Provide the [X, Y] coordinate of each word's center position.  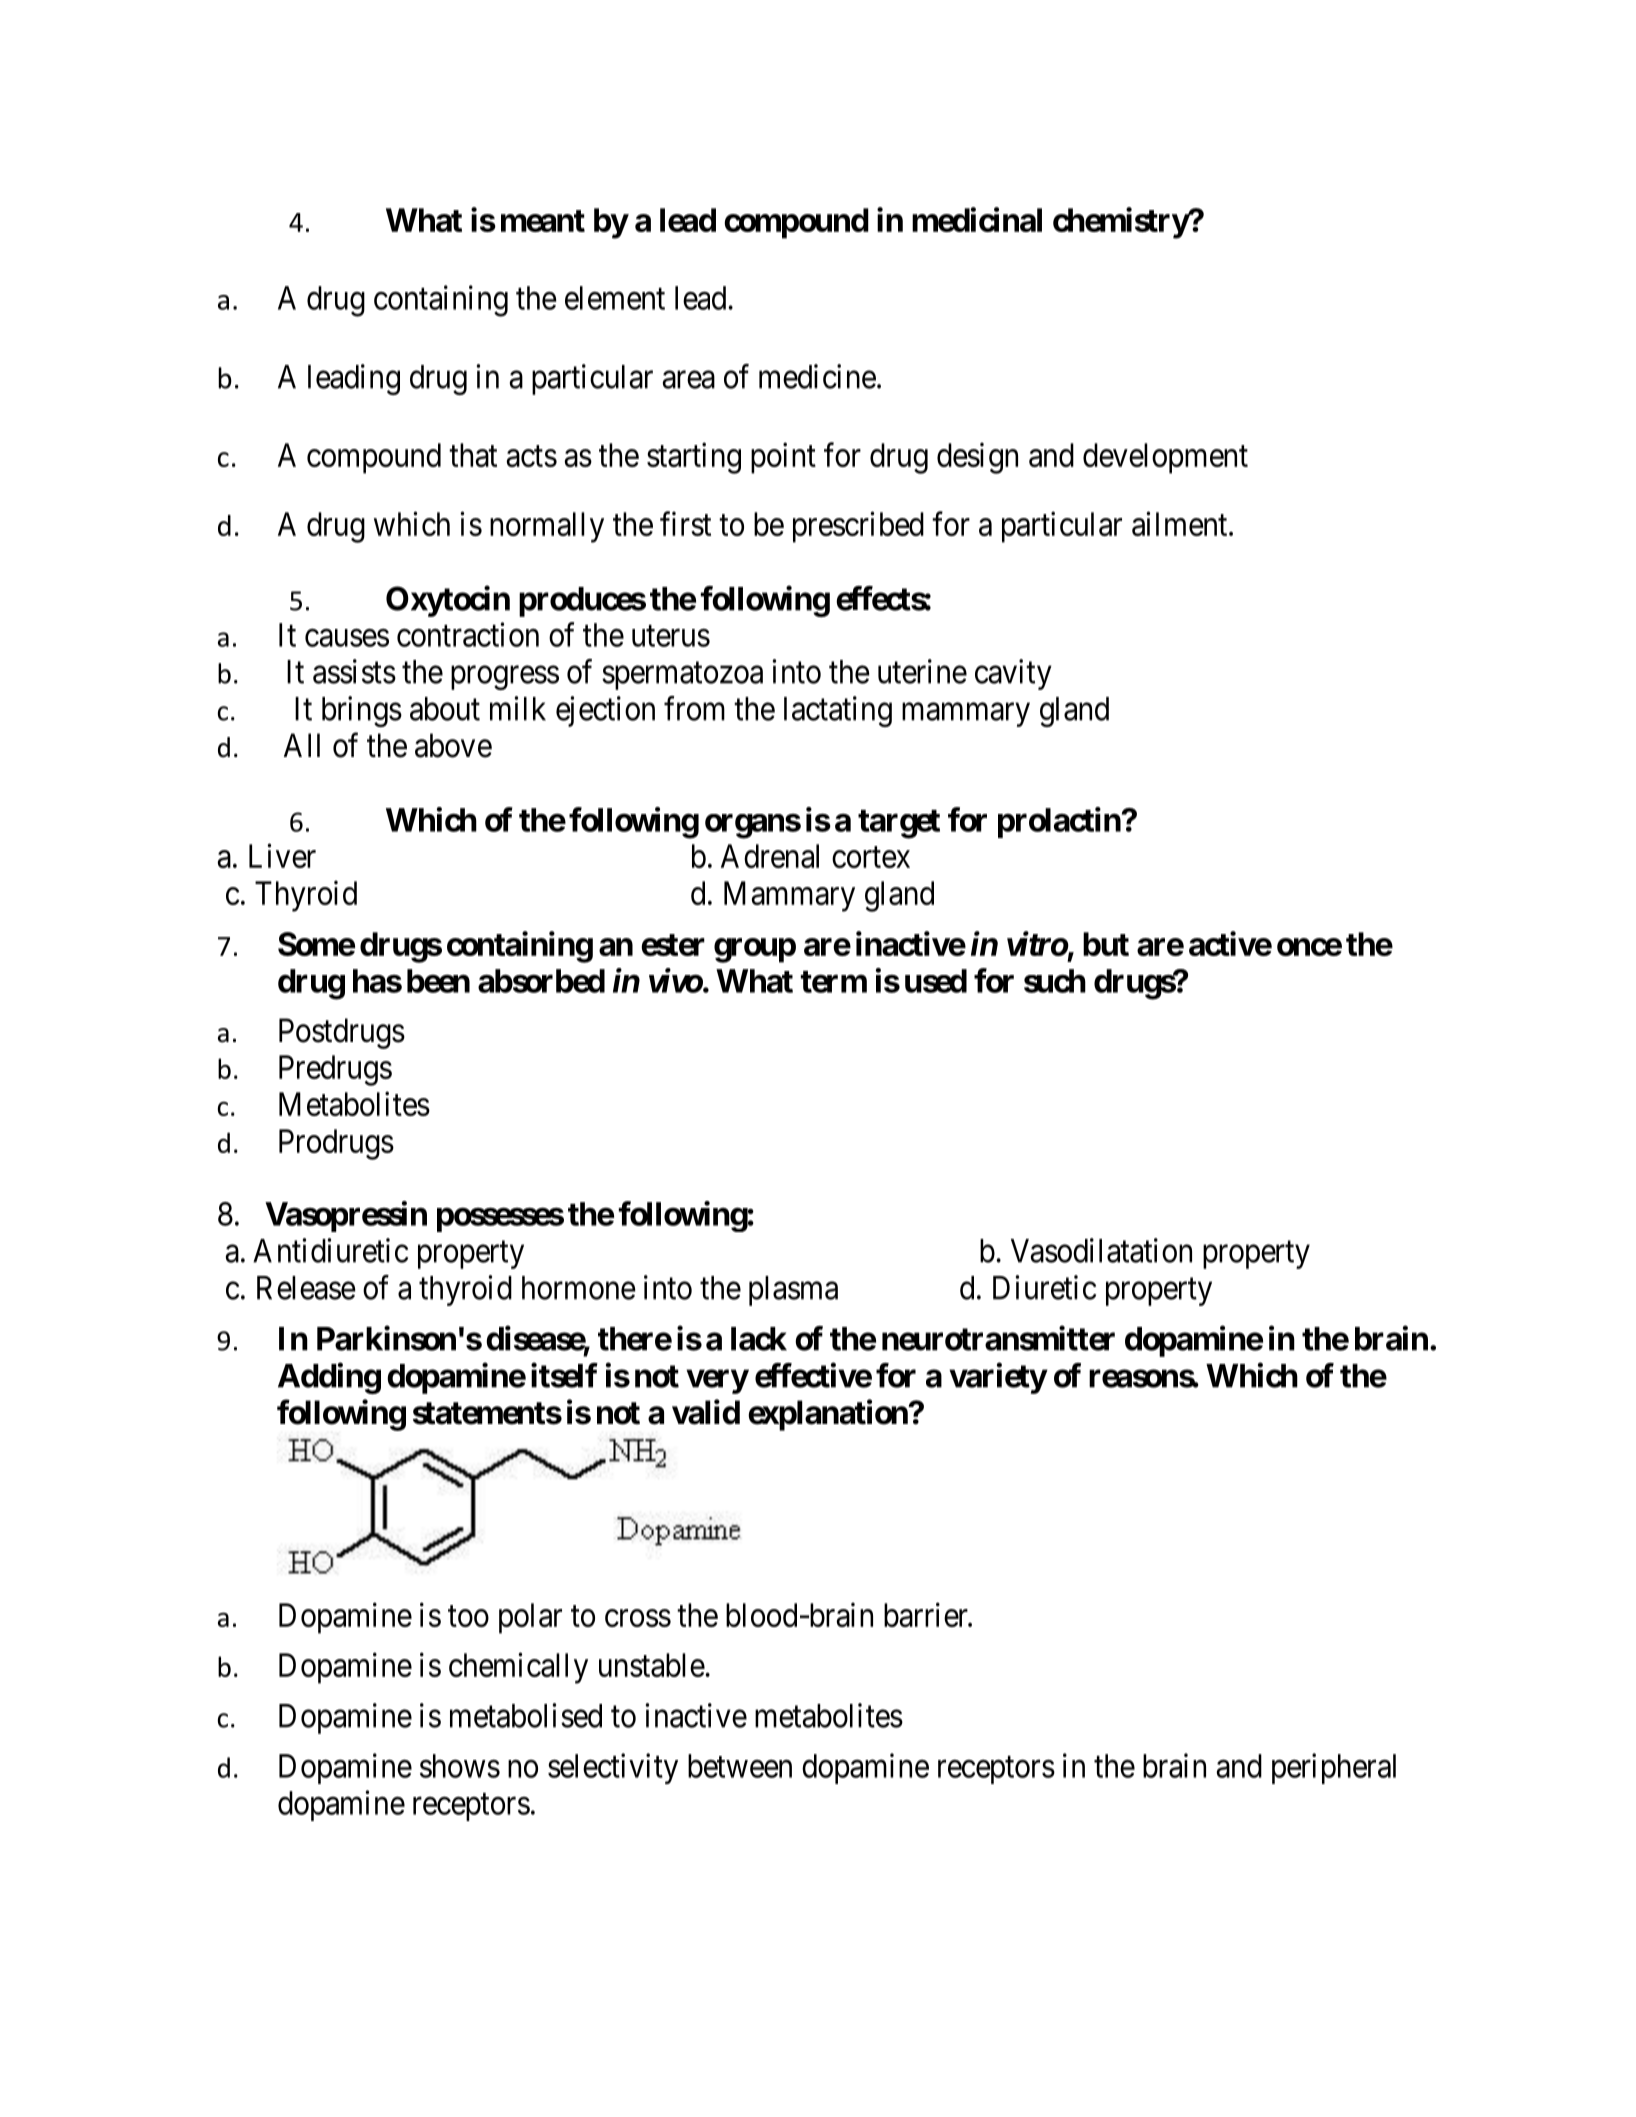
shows [460, 1766]
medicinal [977, 219]
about [445, 709]
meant [543, 221]
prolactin [1059, 822]
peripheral [1334, 1768]
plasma [793, 1291]
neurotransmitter [998, 1338]
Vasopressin [346, 1216]
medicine [817, 376]
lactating [838, 711]
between [740, 1766]
